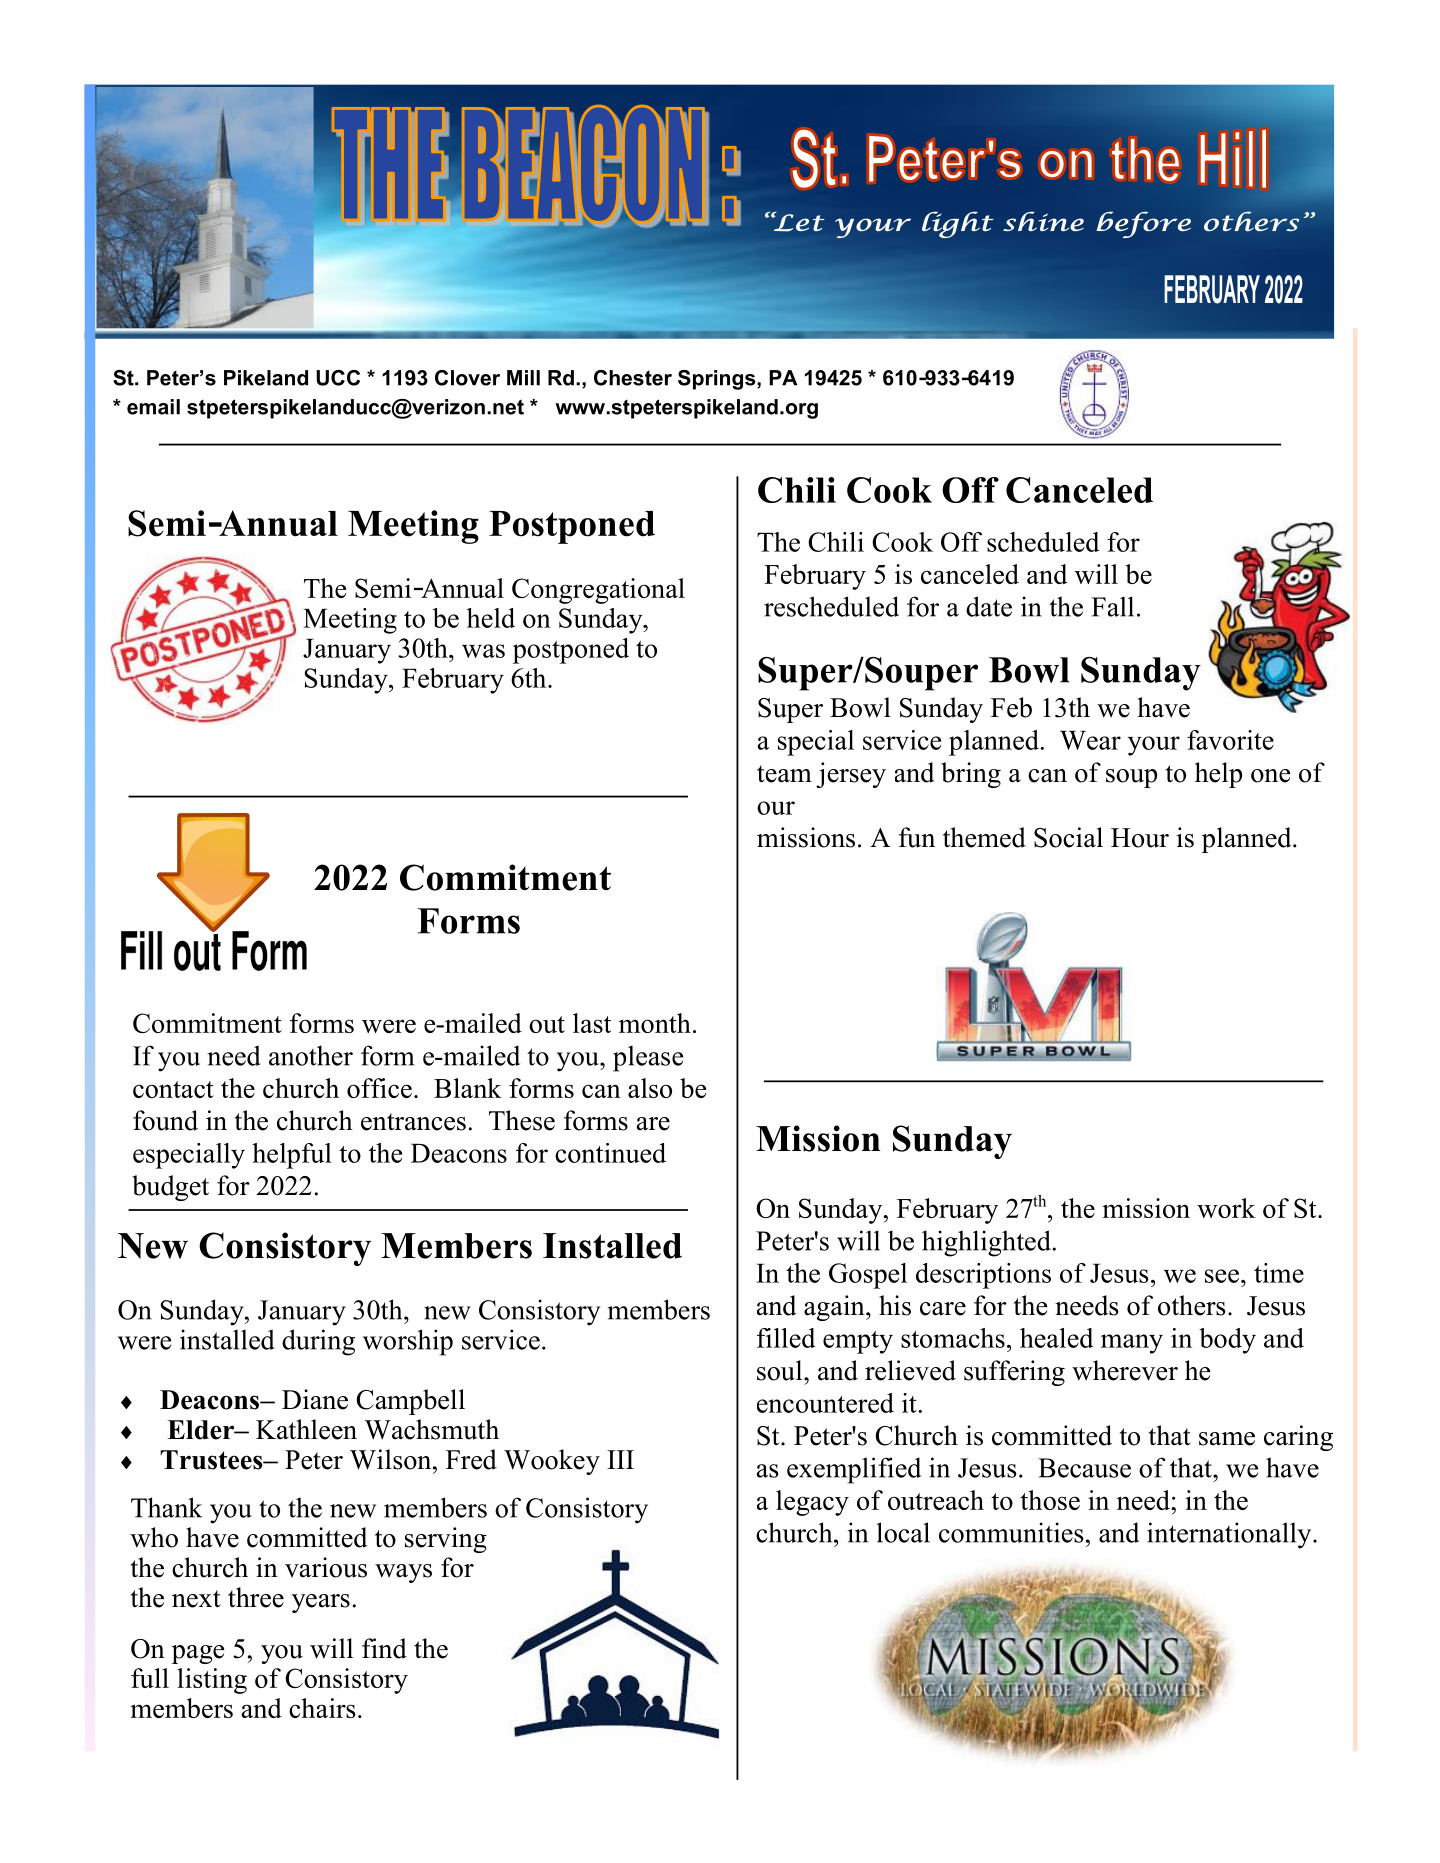 Image resolution: width=1440 pixels, height=1863 pixels. I want to click on Chester, so click(633, 378).
